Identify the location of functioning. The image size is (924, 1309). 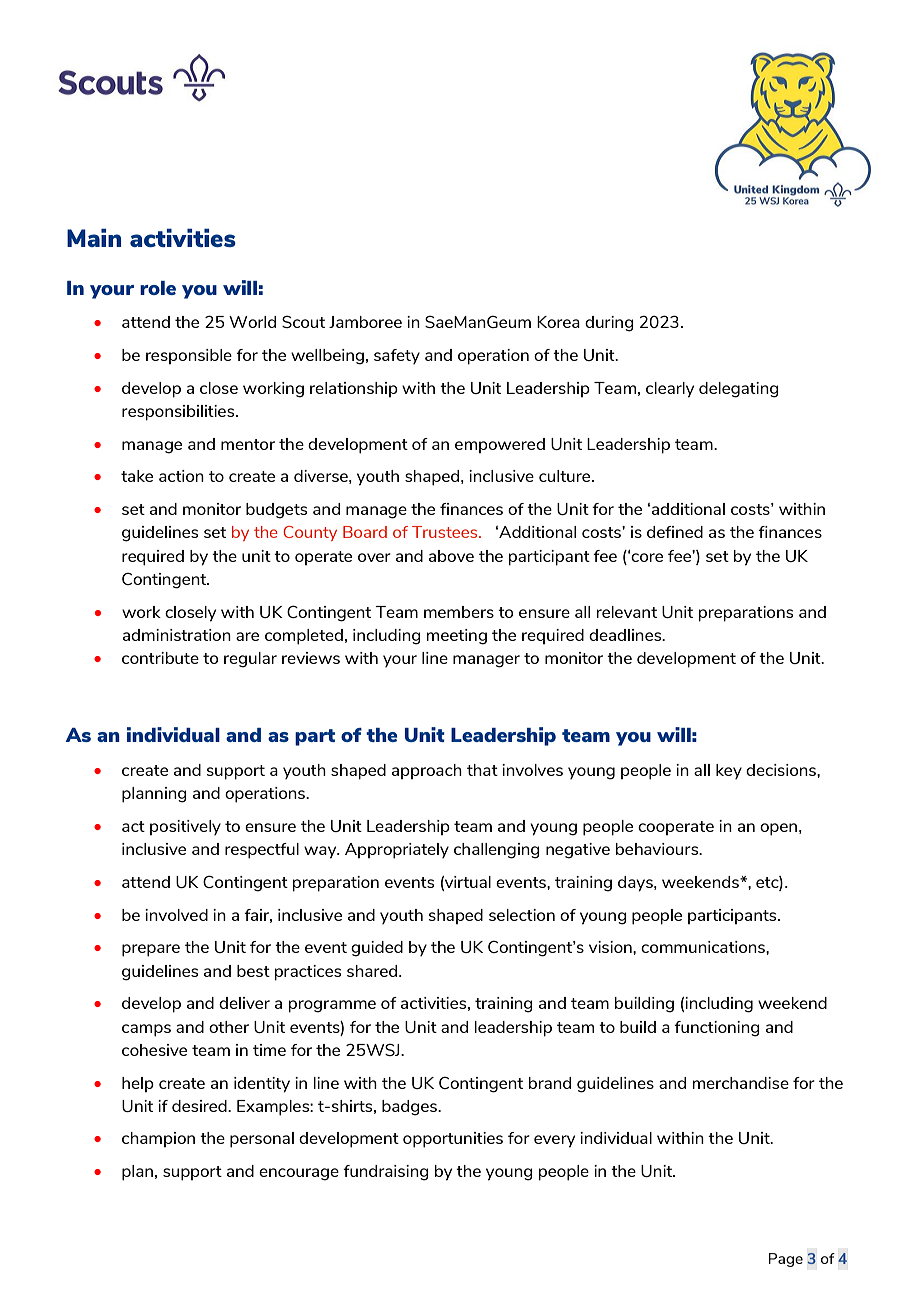
(717, 1029).
